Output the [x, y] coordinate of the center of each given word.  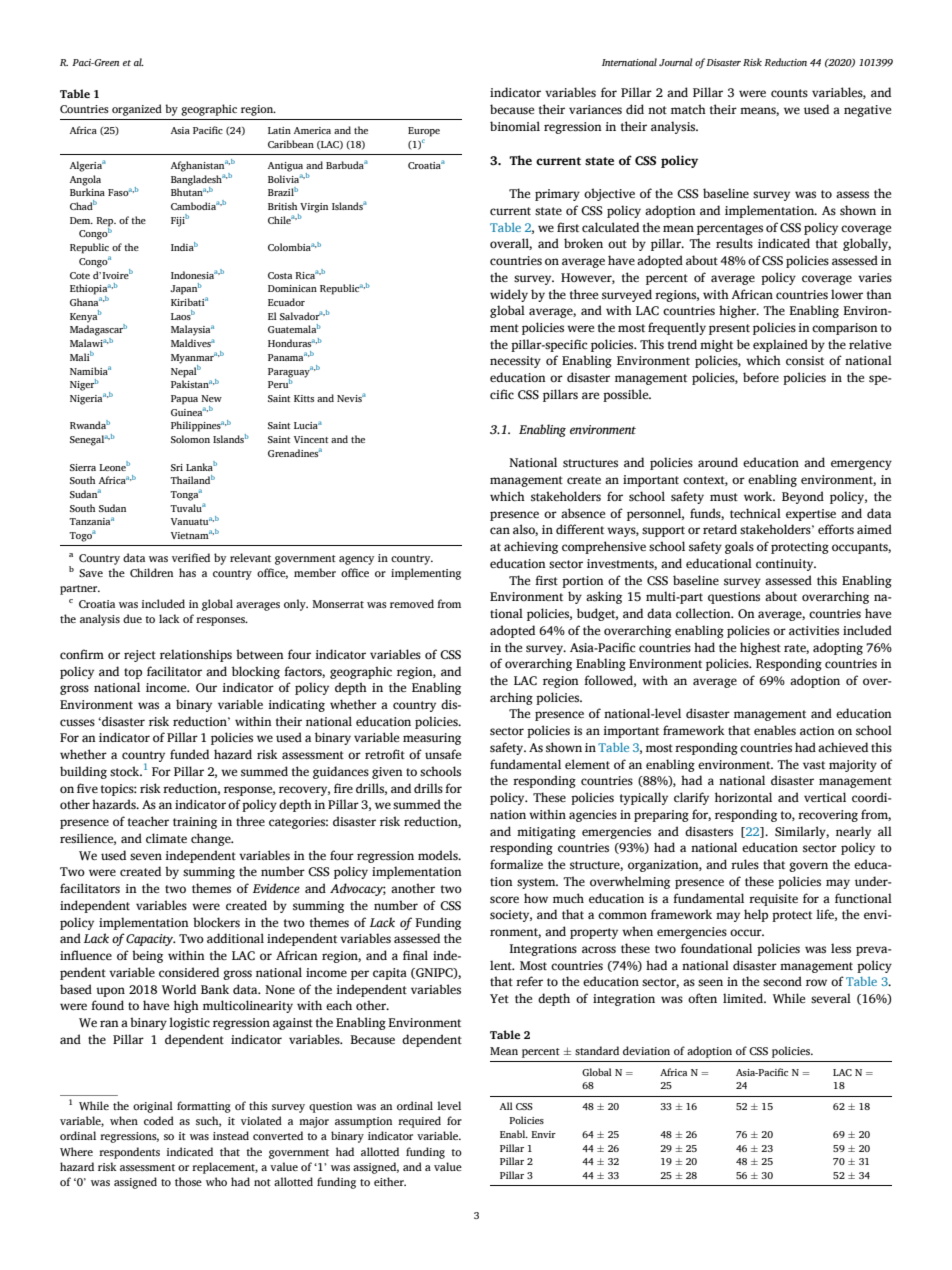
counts [789, 93]
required [419, 1122]
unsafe [443, 754]
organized [137, 110]
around [718, 462]
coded [159, 1120]
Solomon [190, 439]
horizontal [743, 797]
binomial [515, 126]
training [195, 823]
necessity [515, 362]
